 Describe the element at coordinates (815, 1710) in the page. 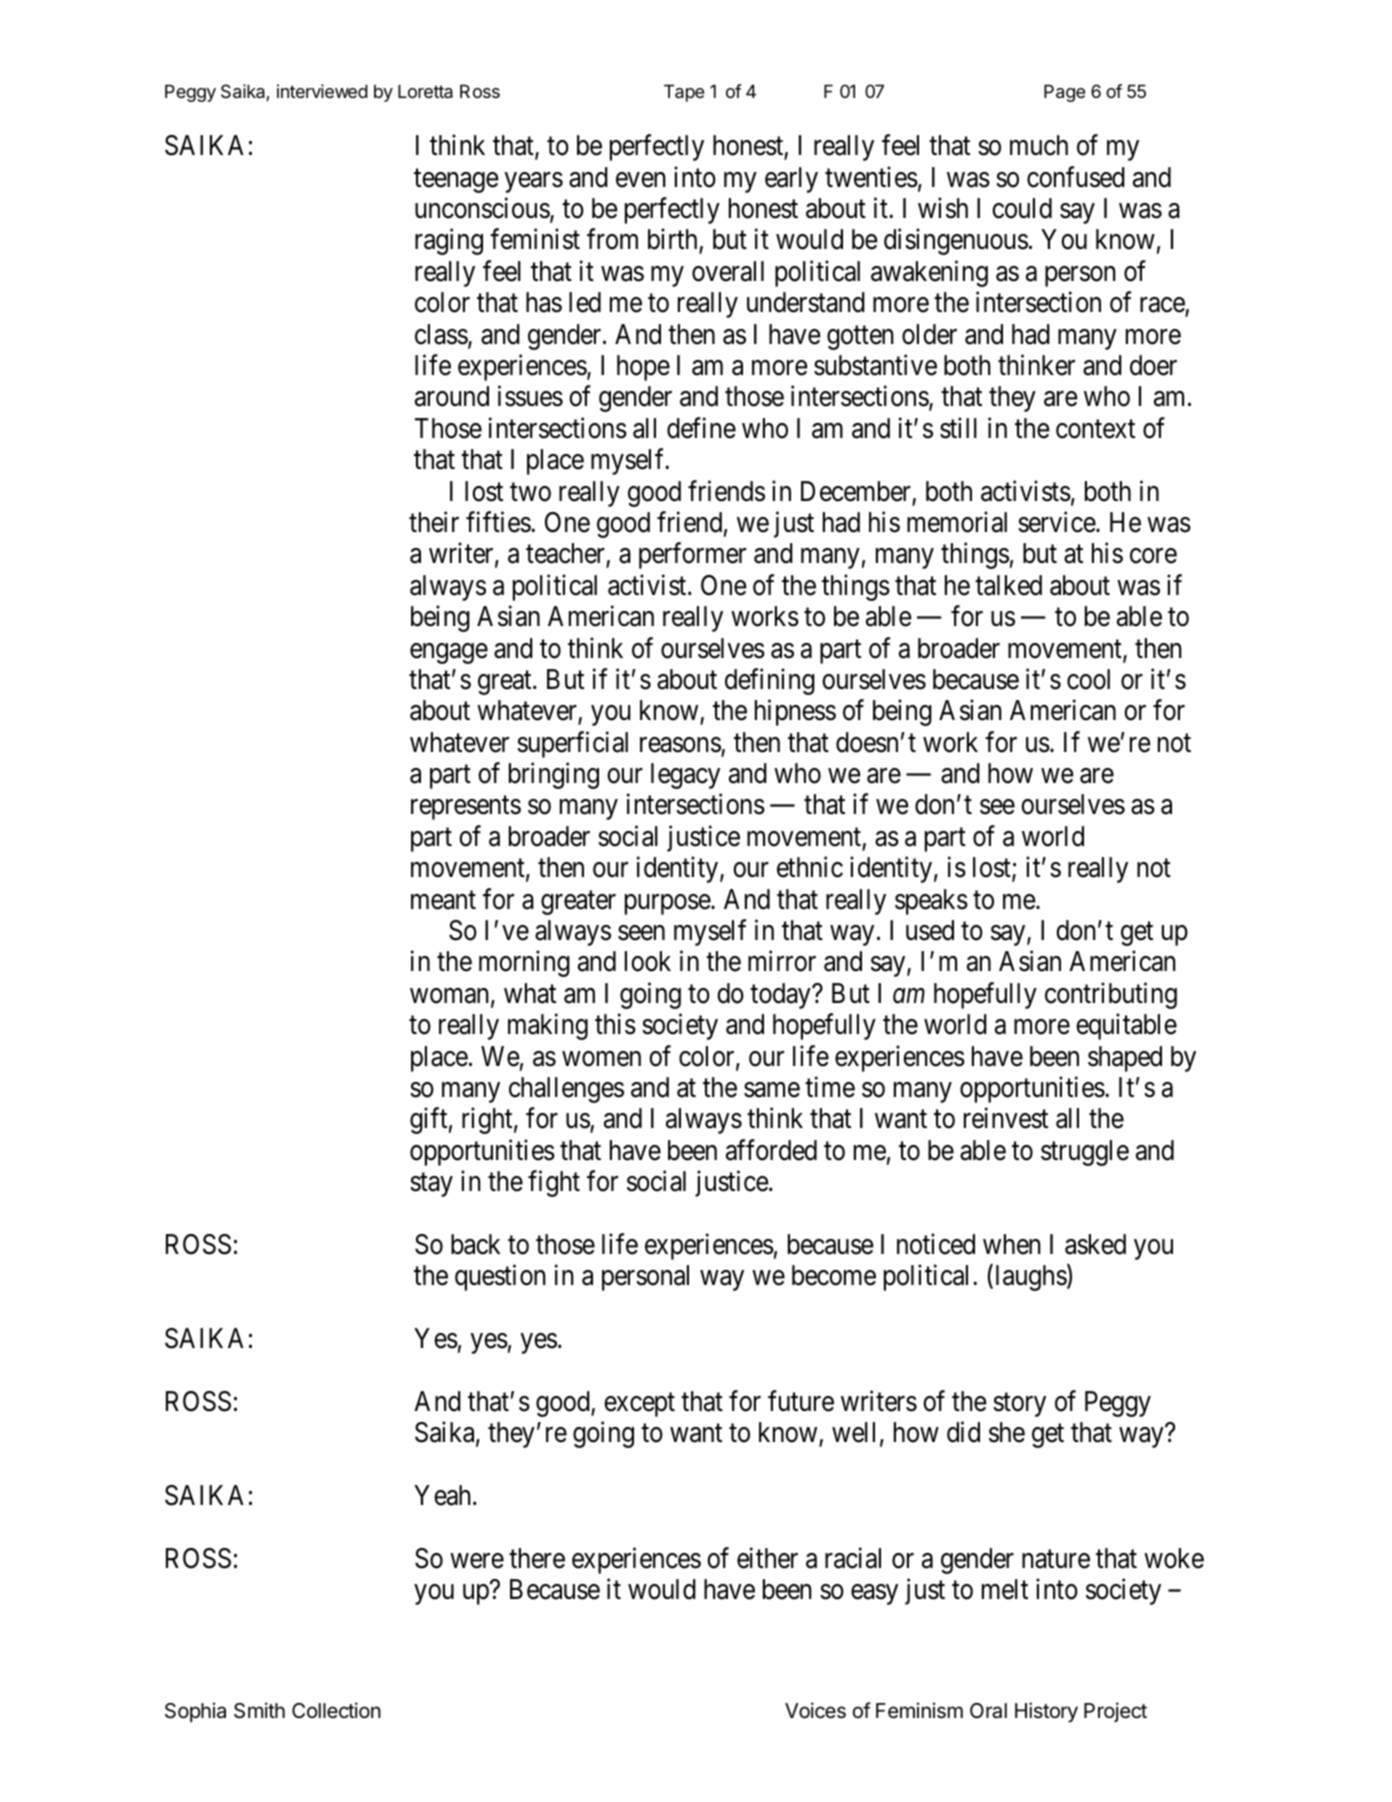

I see `Voices` at that location.
